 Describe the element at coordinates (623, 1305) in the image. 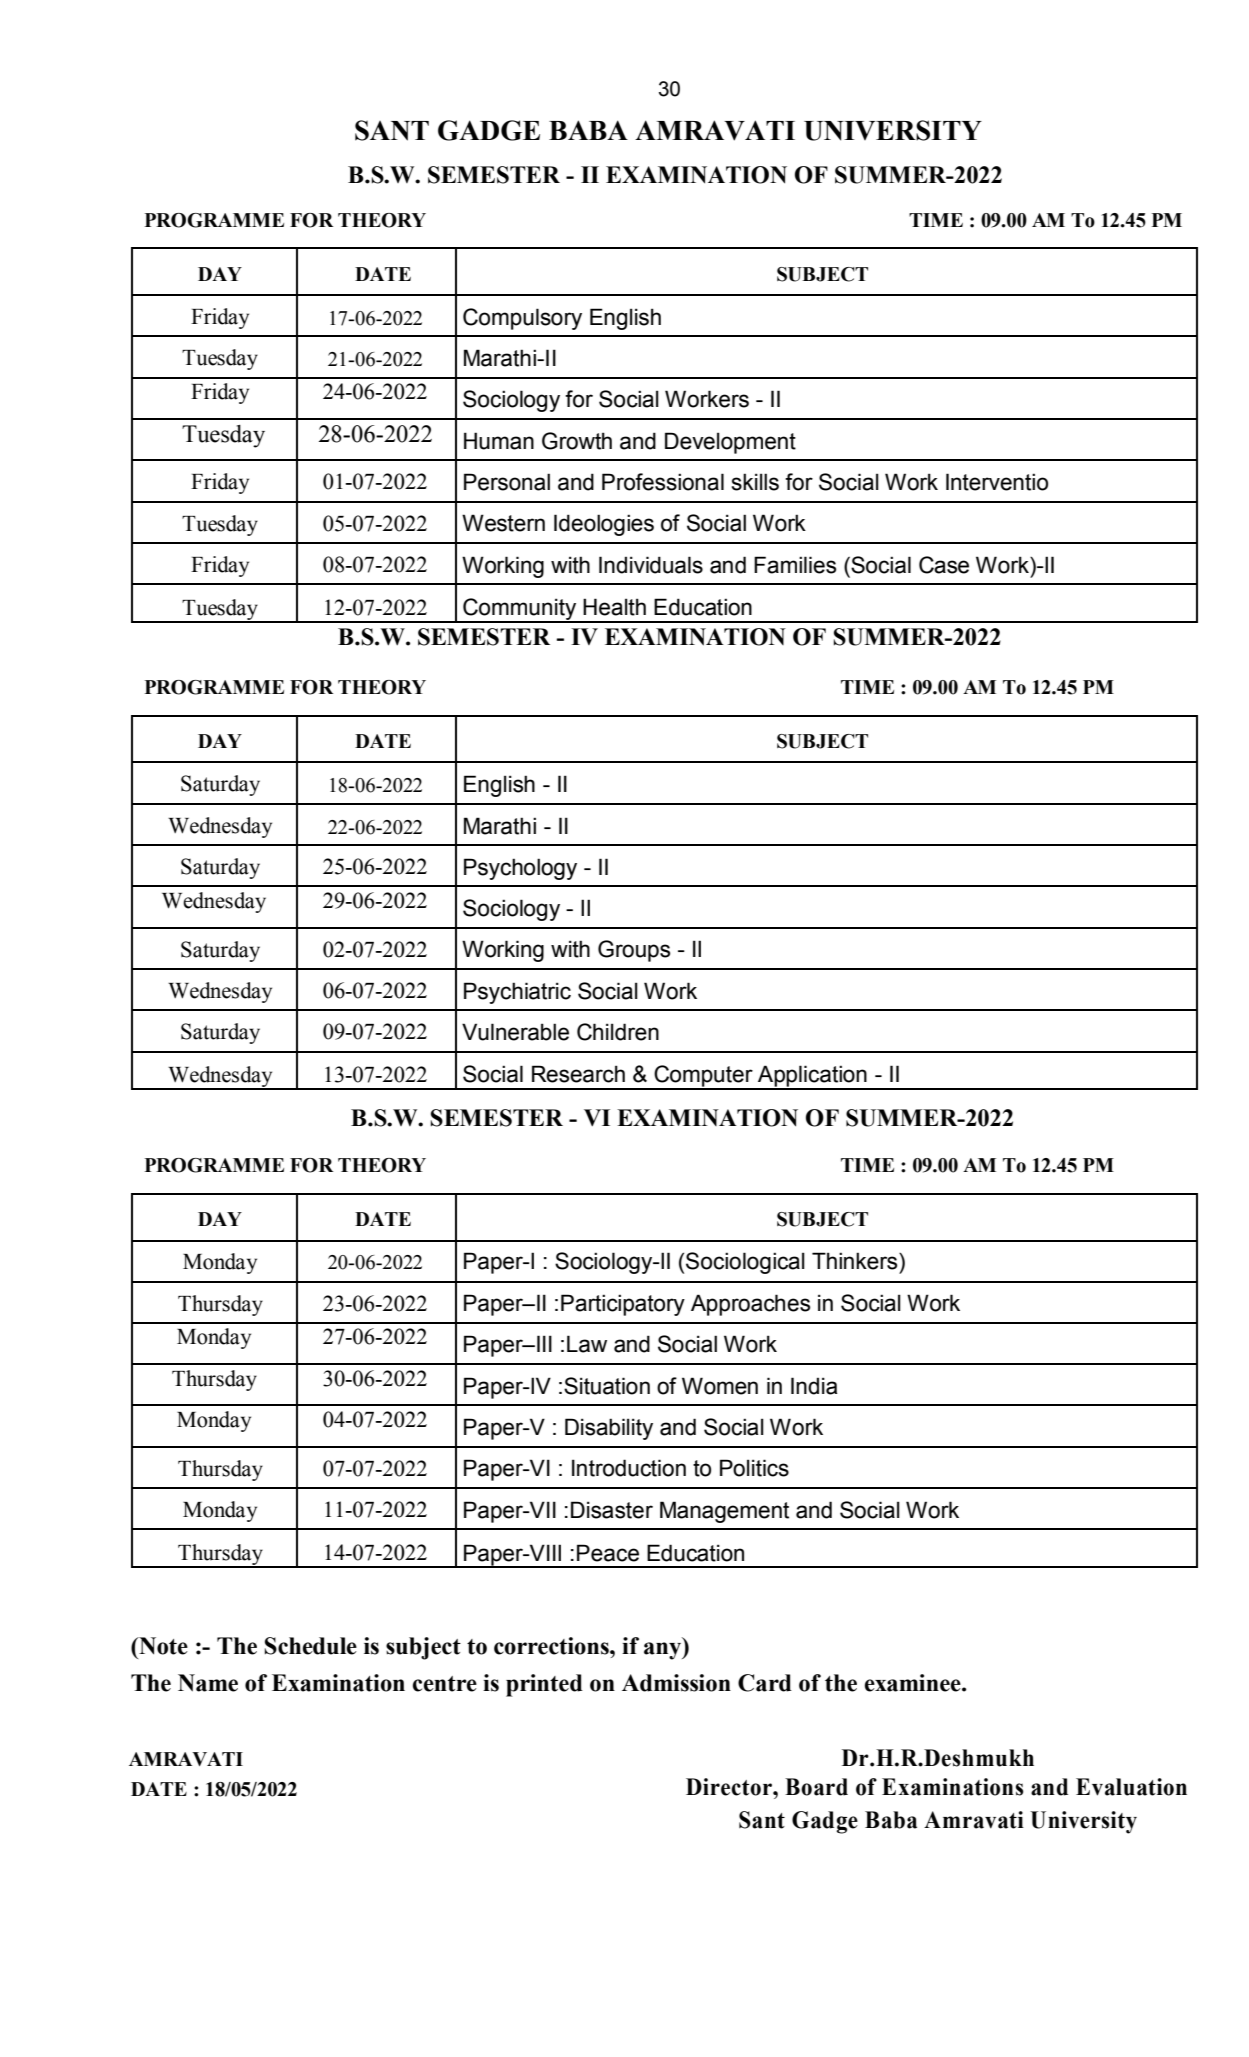

I see `Participatory` at that location.
